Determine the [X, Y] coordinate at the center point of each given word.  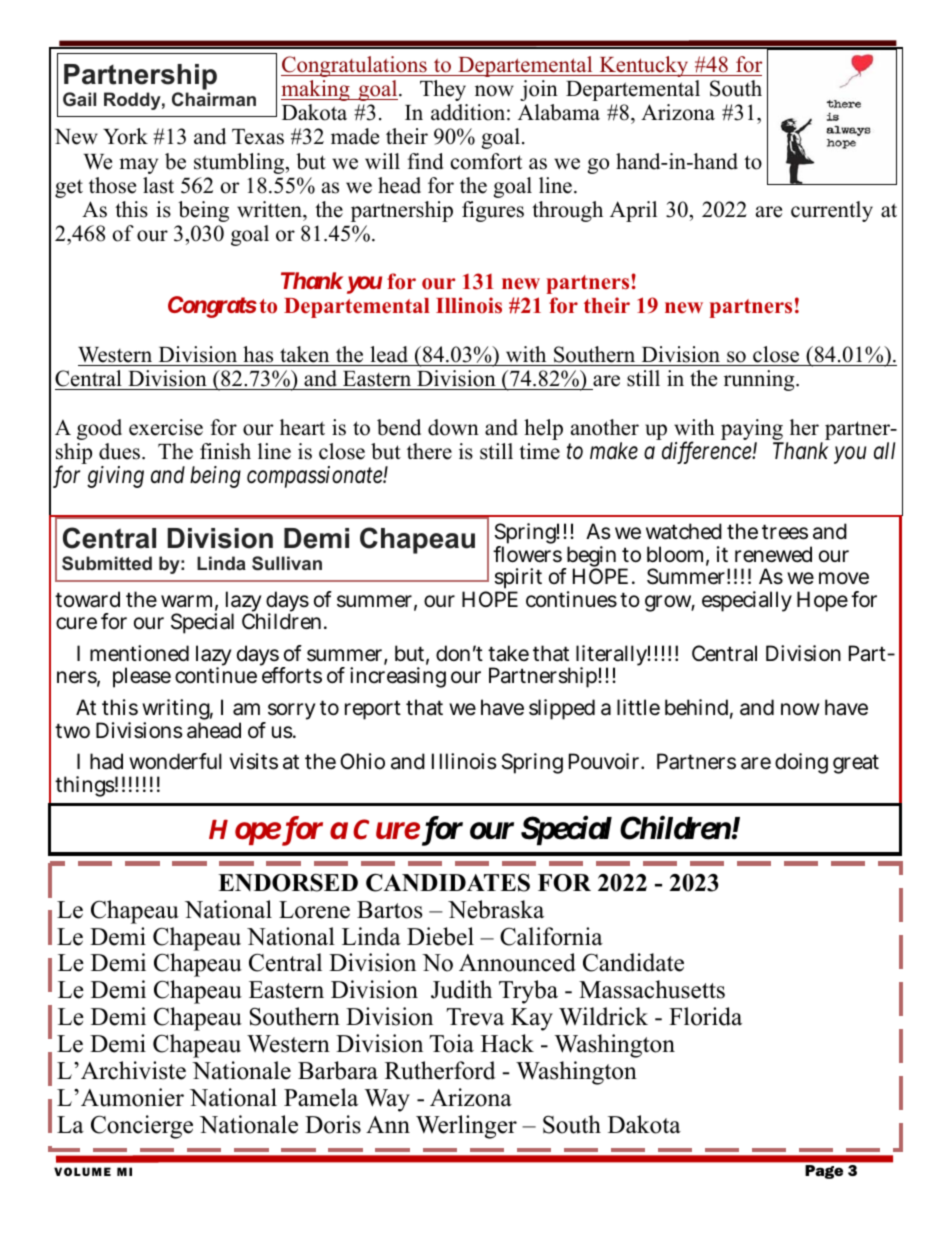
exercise [166, 427]
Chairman [214, 99]
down [453, 427]
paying [752, 429]
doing [801, 763]
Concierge [142, 1127]
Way [387, 1100]
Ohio [362, 761]
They [443, 90]
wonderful [175, 761]
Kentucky [644, 66]
